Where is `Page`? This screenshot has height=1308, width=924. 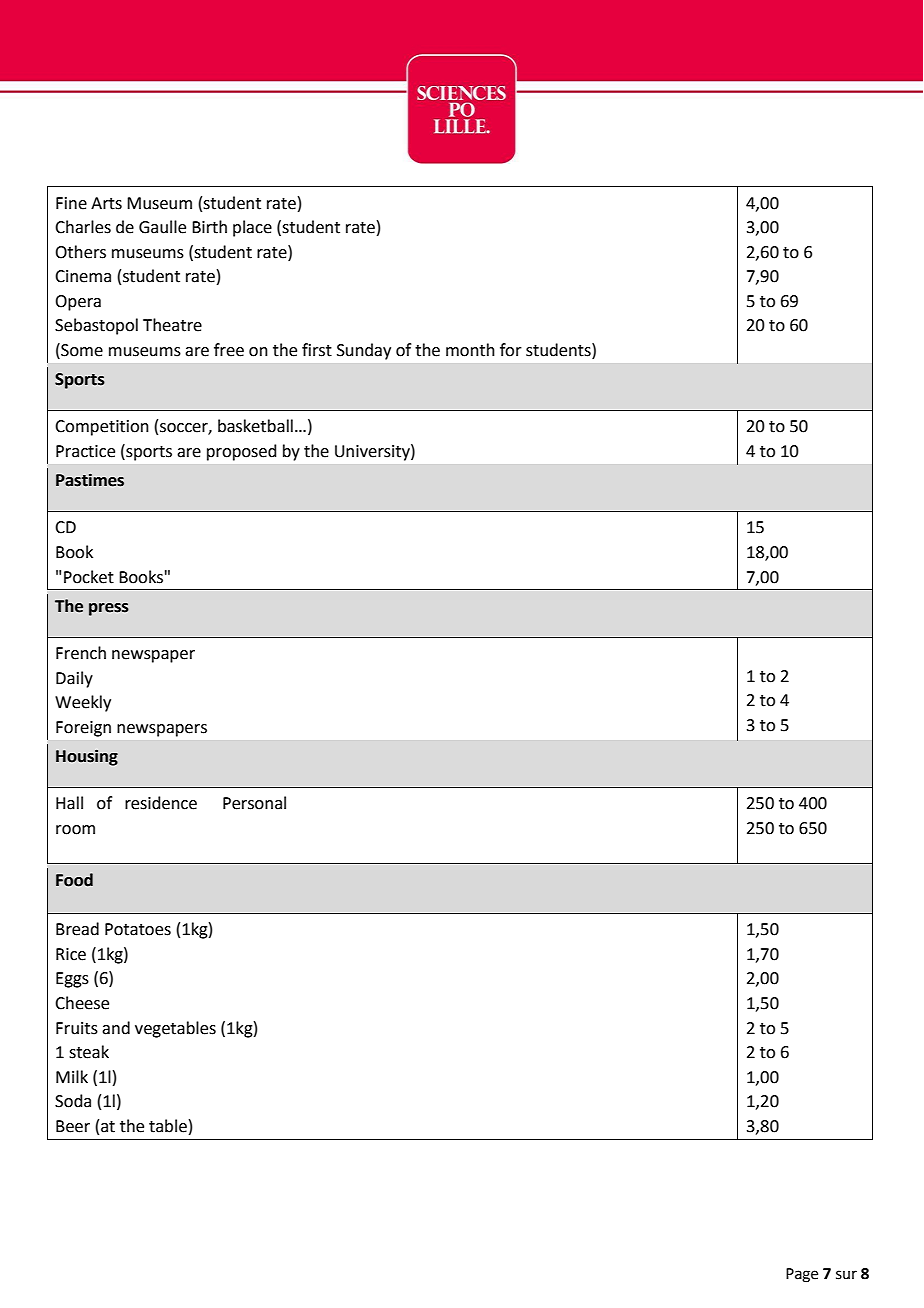
Page is located at coordinates (802, 1275).
